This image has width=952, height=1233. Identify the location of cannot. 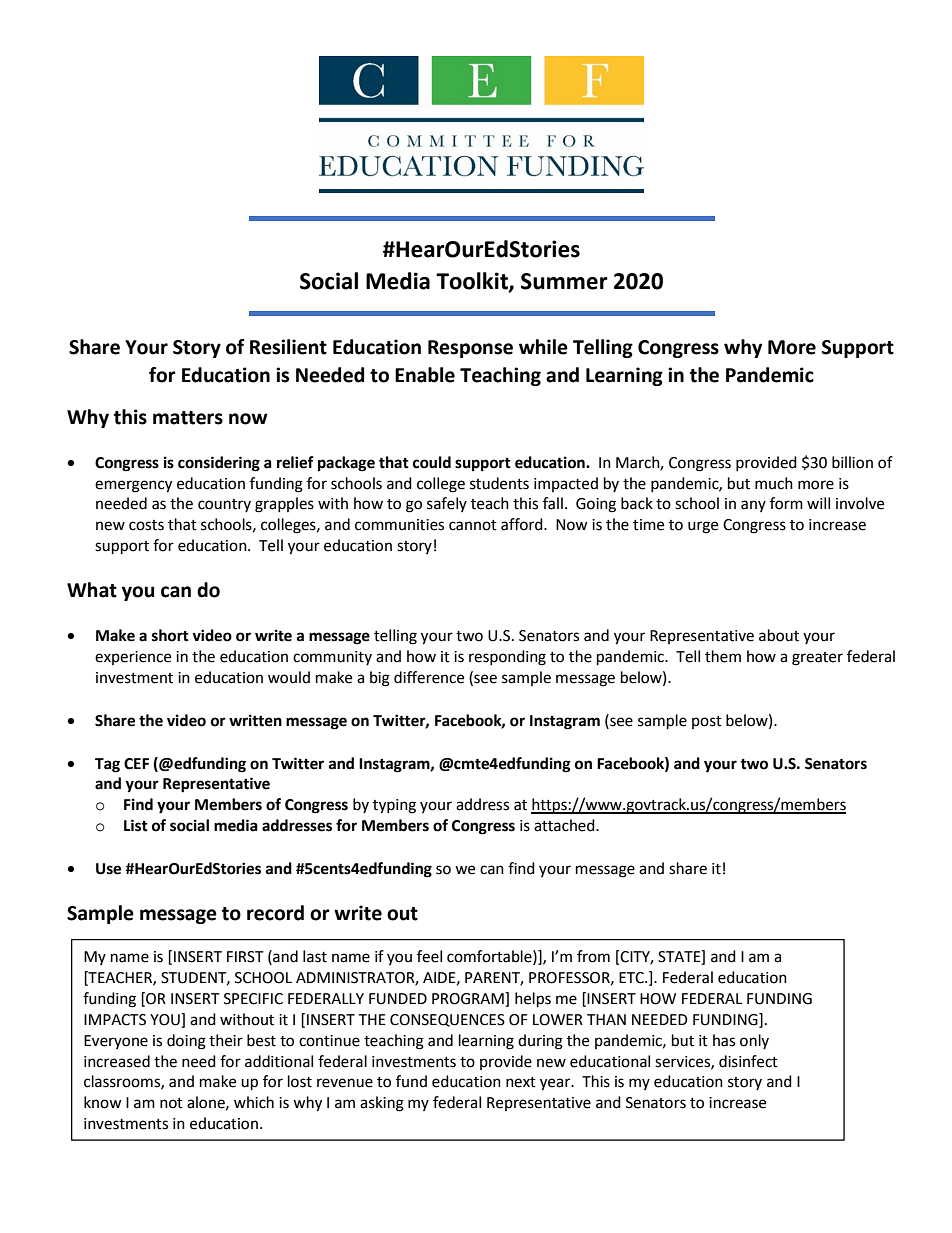
(473, 525).
